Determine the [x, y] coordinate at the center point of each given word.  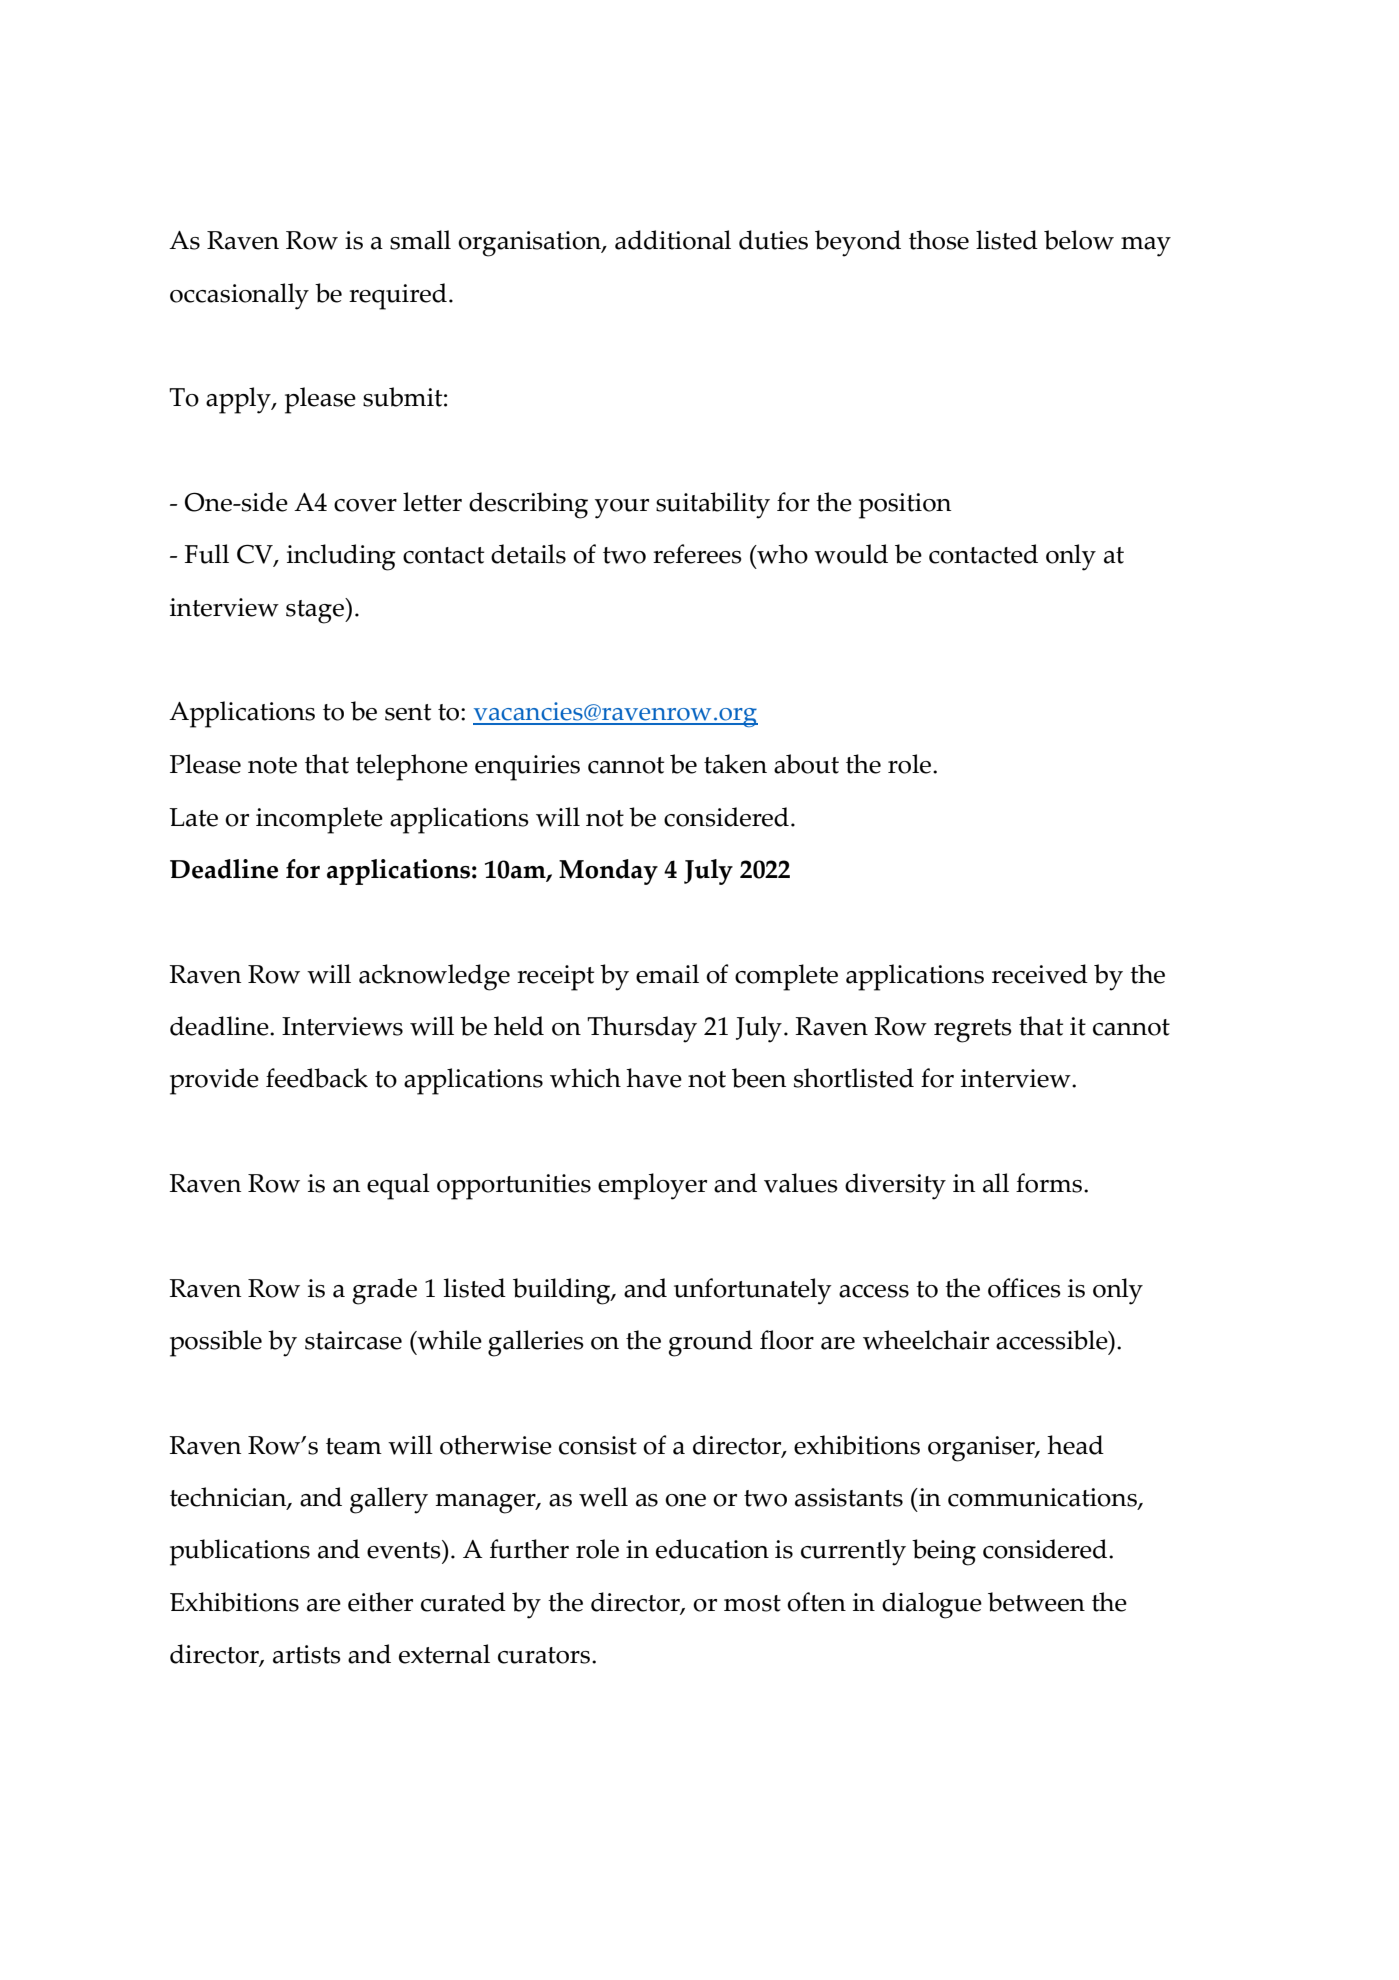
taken [735, 764]
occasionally [239, 296]
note [272, 765]
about [806, 764]
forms [1050, 1183]
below [1079, 240]
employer [652, 1186]
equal [398, 1186]
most [752, 1603]
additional [673, 240]
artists [307, 1654]
